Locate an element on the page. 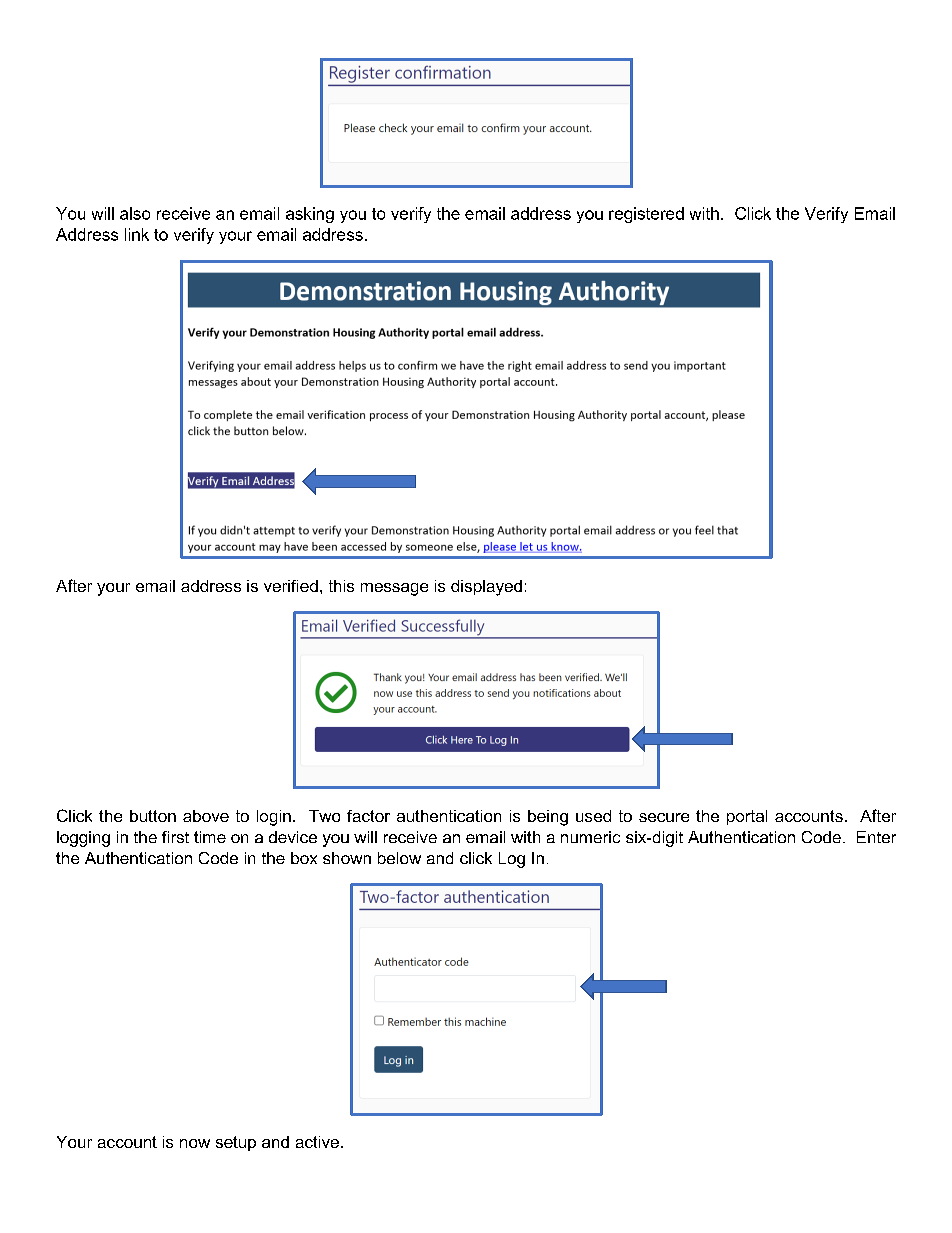 The width and height of the document is (952, 1233). this is located at coordinates (341, 586).
